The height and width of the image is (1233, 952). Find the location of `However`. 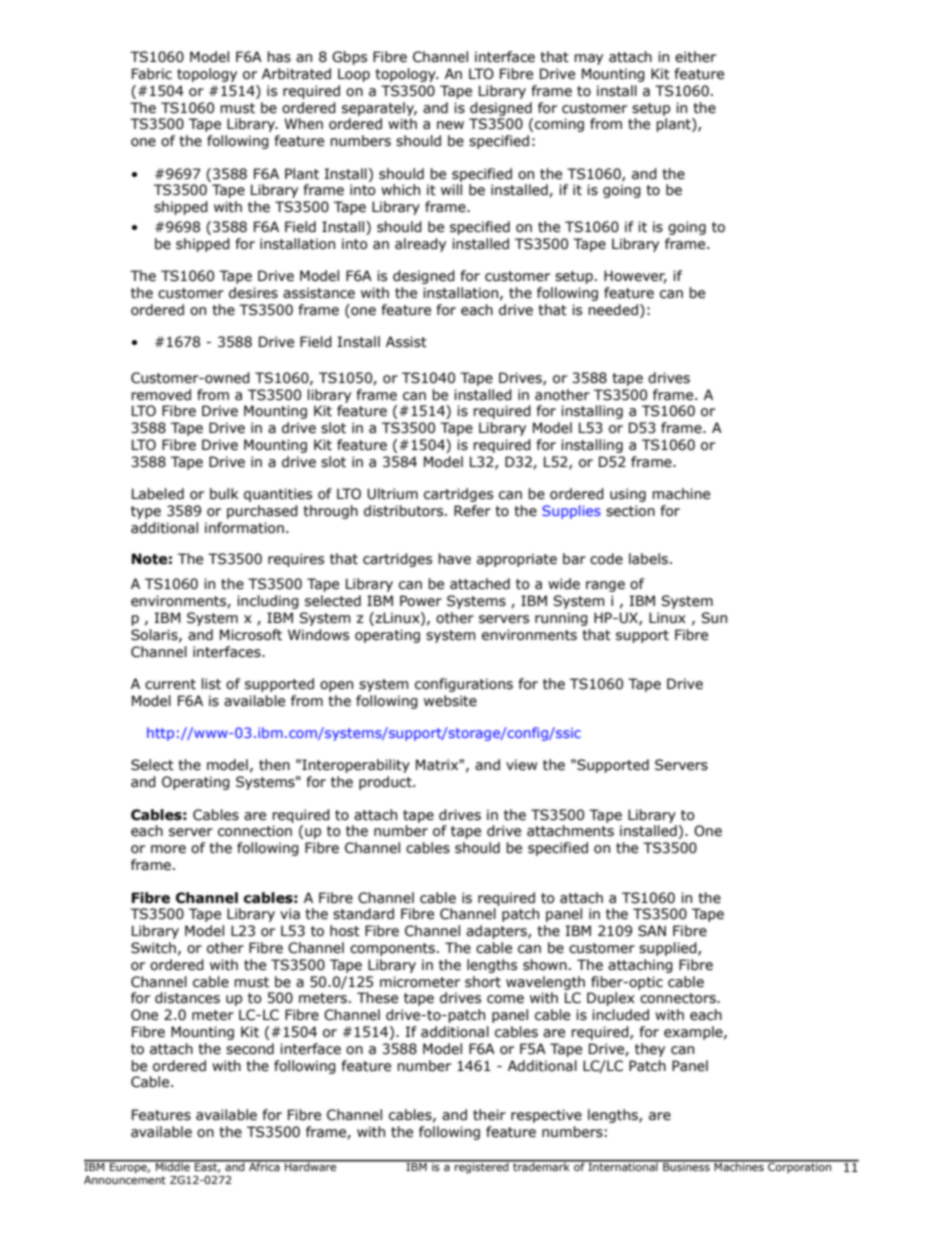

However is located at coordinates (635, 277).
